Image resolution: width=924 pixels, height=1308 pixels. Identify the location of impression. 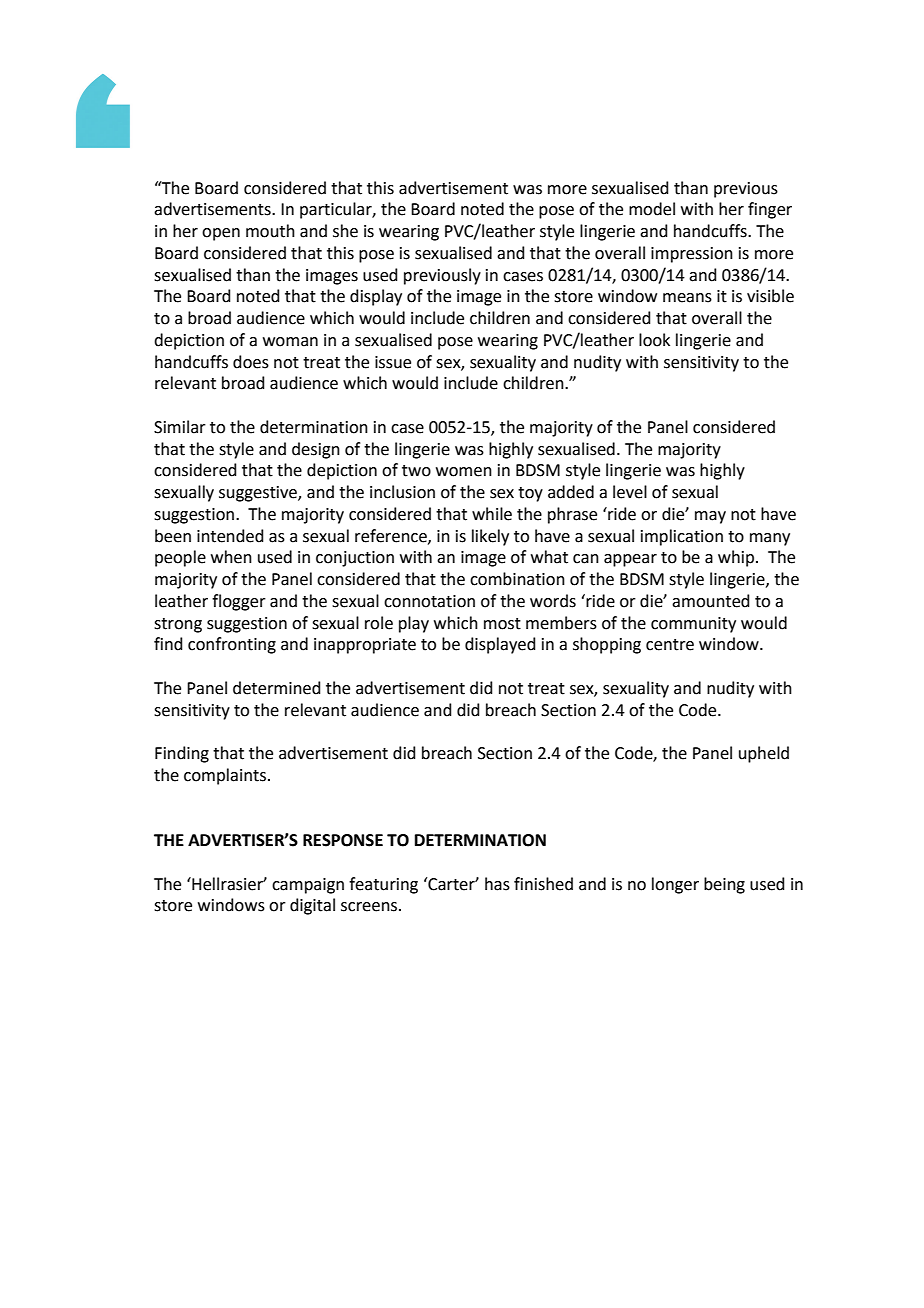
(692, 255).
